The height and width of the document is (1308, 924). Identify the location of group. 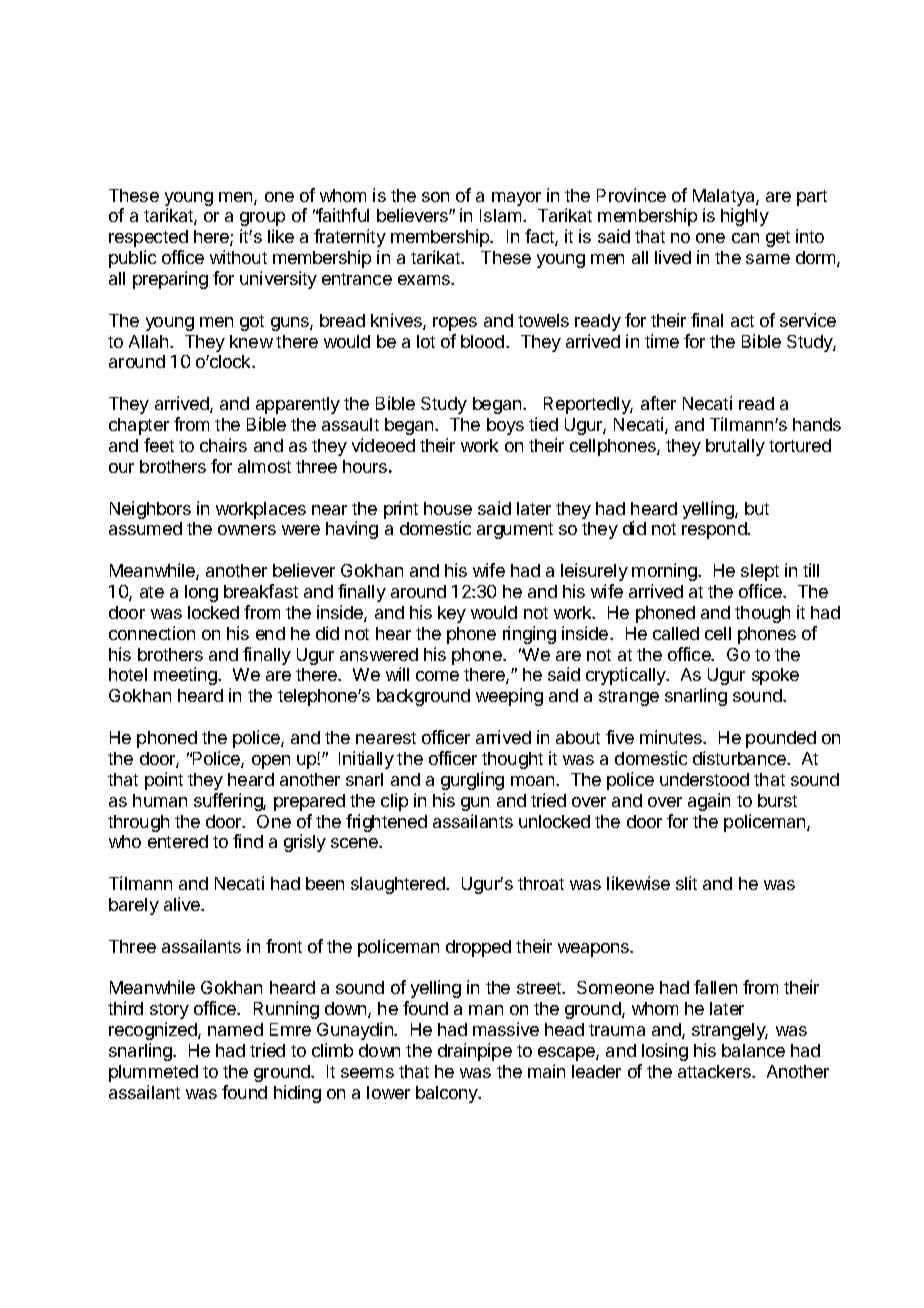
(262, 219).
